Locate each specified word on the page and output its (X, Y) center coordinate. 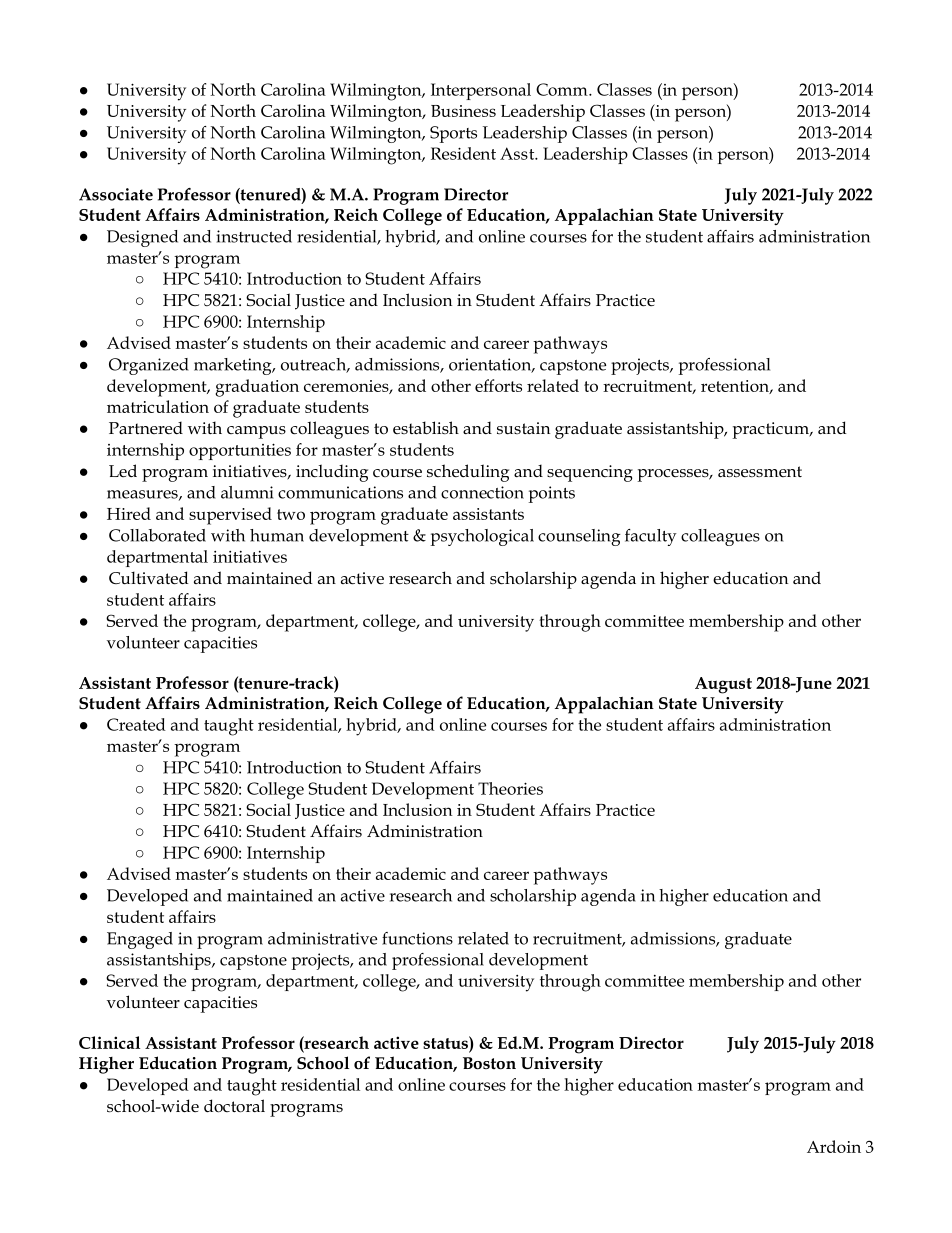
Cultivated (148, 578)
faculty (651, 537)
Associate (116, 194)
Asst (518, 153)
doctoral (234, 1106)
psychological (482, 537)
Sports (453, 134)
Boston (489, 1063)
